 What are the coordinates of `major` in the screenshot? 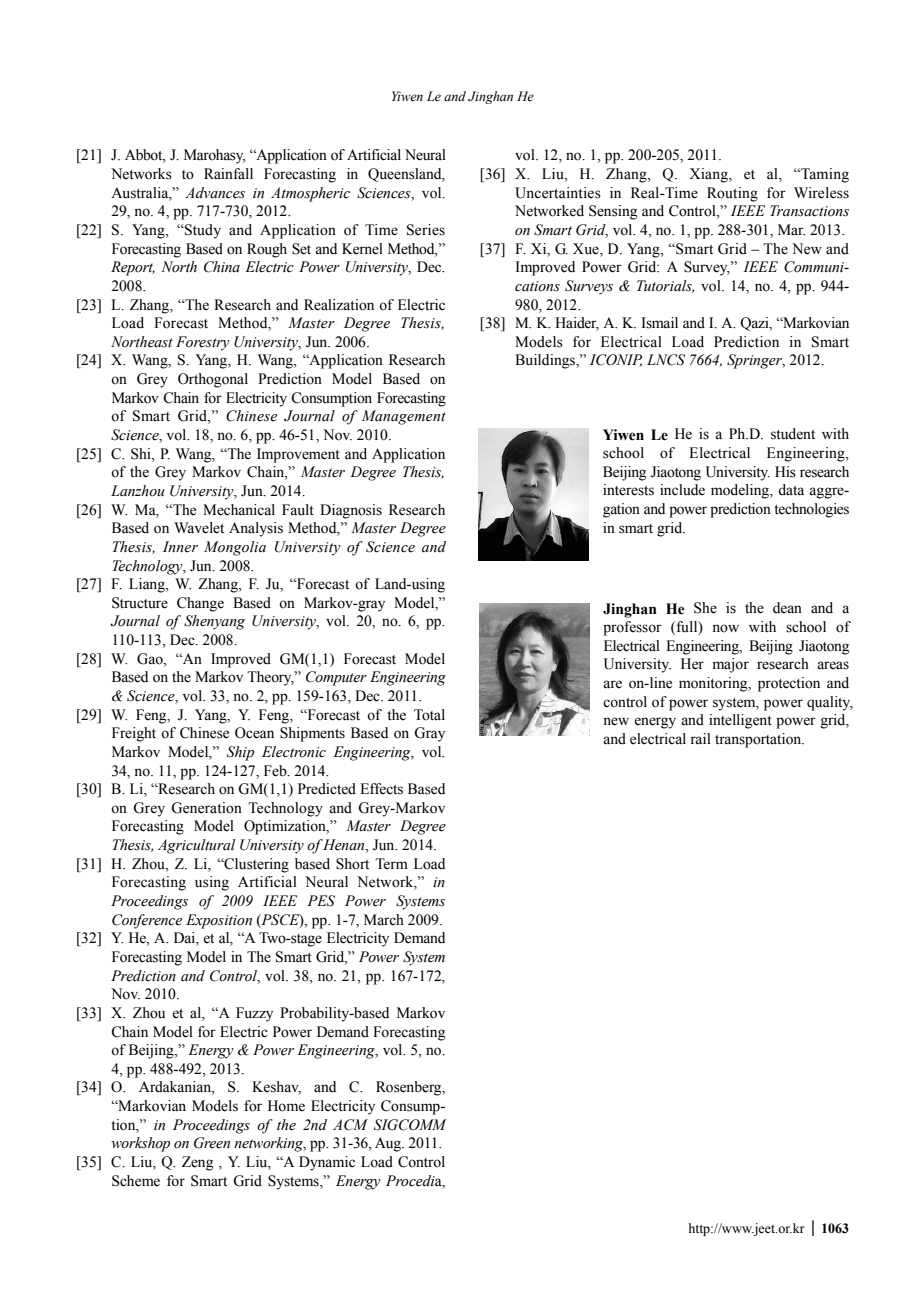 It's located at (731, 665).
